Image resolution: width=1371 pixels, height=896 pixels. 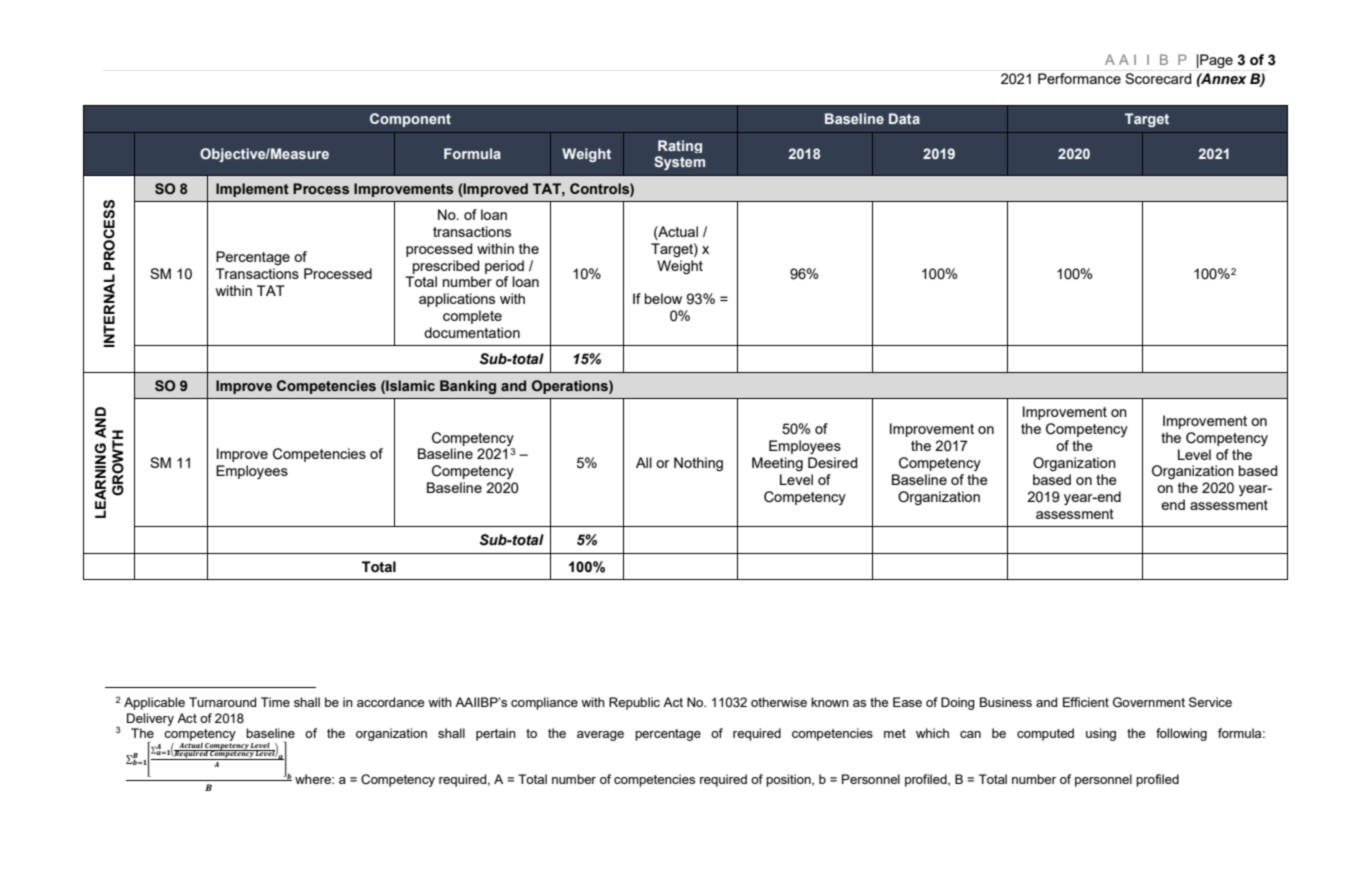 What do you see at coordinates (1101, 734) in the screenshot?
I see `using` at bounding box center [1101, 734].
